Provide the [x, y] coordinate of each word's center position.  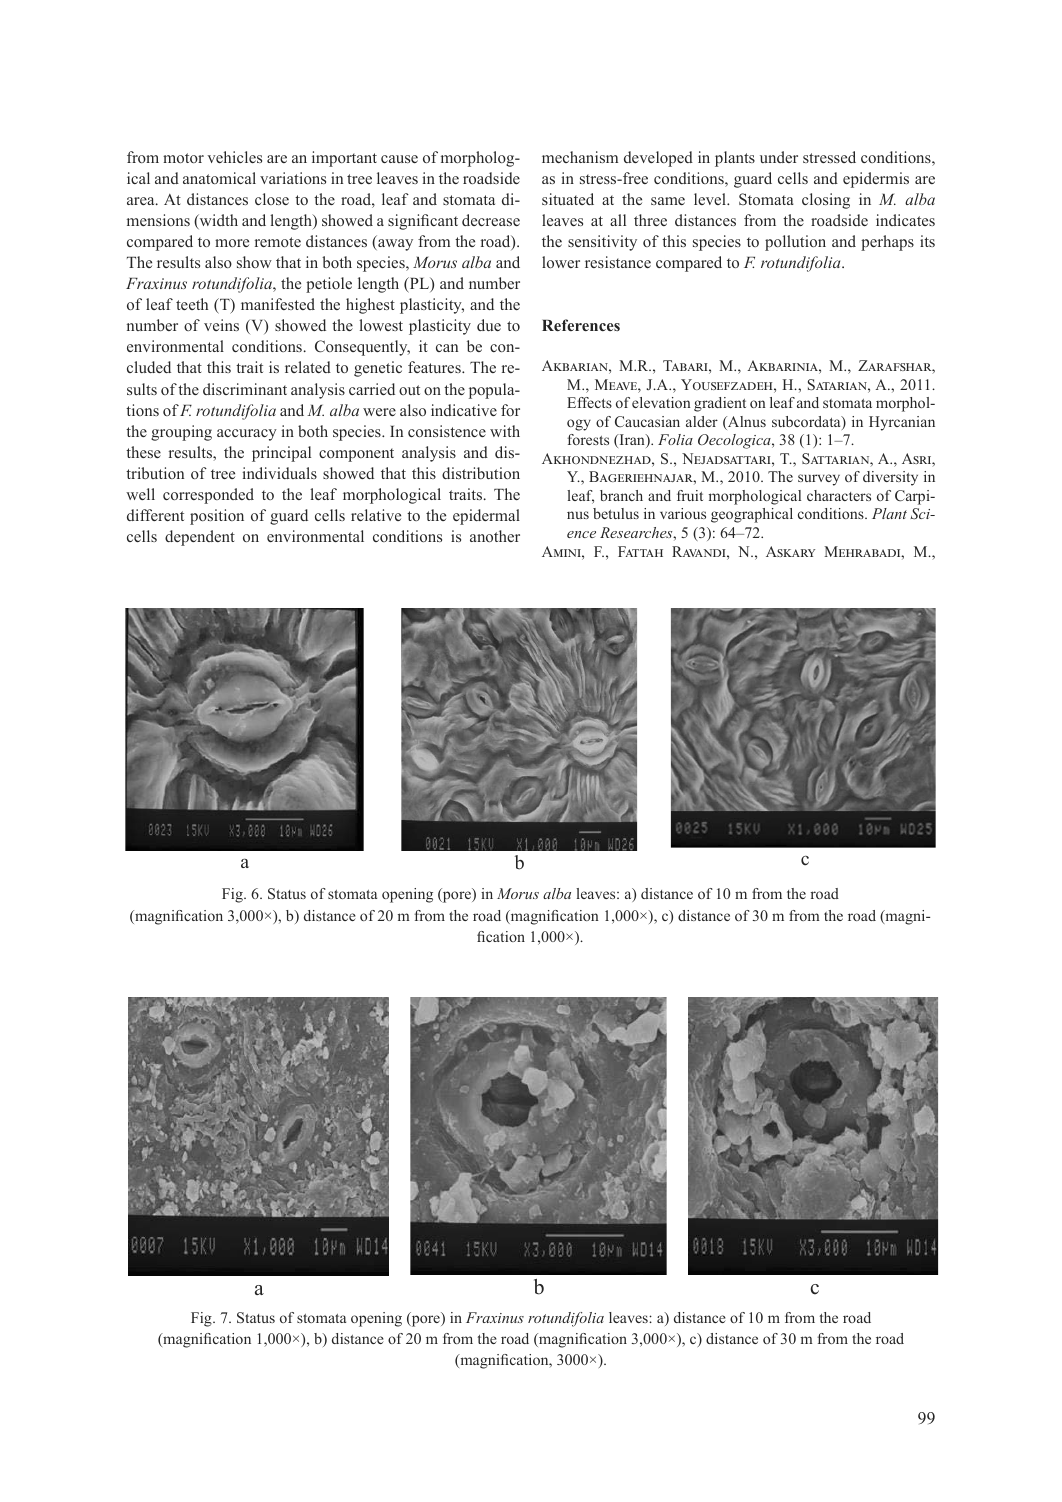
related [308, 367]
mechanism [580, 157]
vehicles [234, 157]
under [779, 157]
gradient [720, 404]
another [495, 536]
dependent [200, 538]
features [435, 367]
